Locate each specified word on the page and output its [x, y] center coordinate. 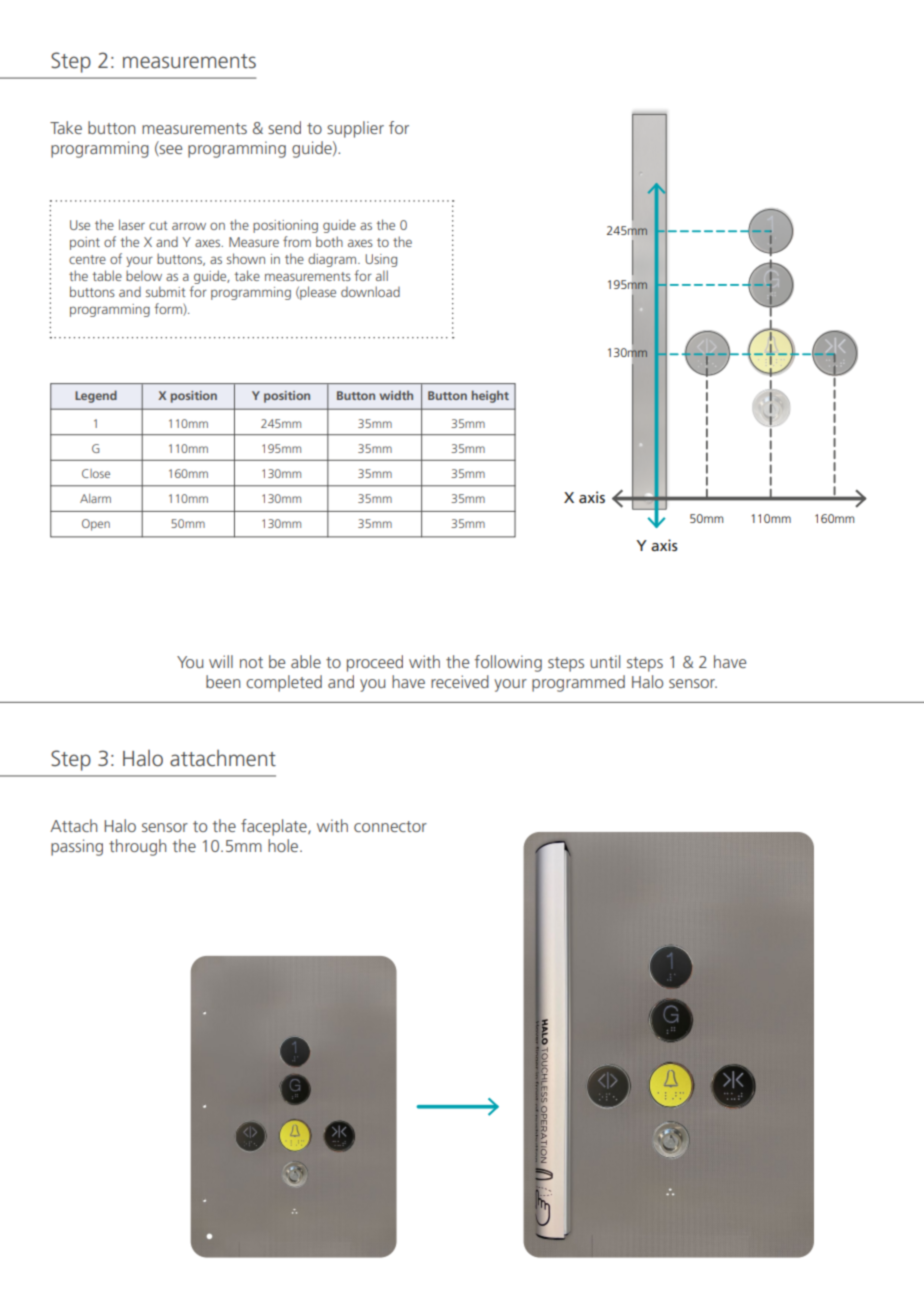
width [396, 395]
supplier [355, 129]
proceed [375, 663]
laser [132, 224]
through [137, 847]
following [508, 663]
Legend [96, 396]
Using [381, 260]
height [490, 396]
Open [96, 525]
